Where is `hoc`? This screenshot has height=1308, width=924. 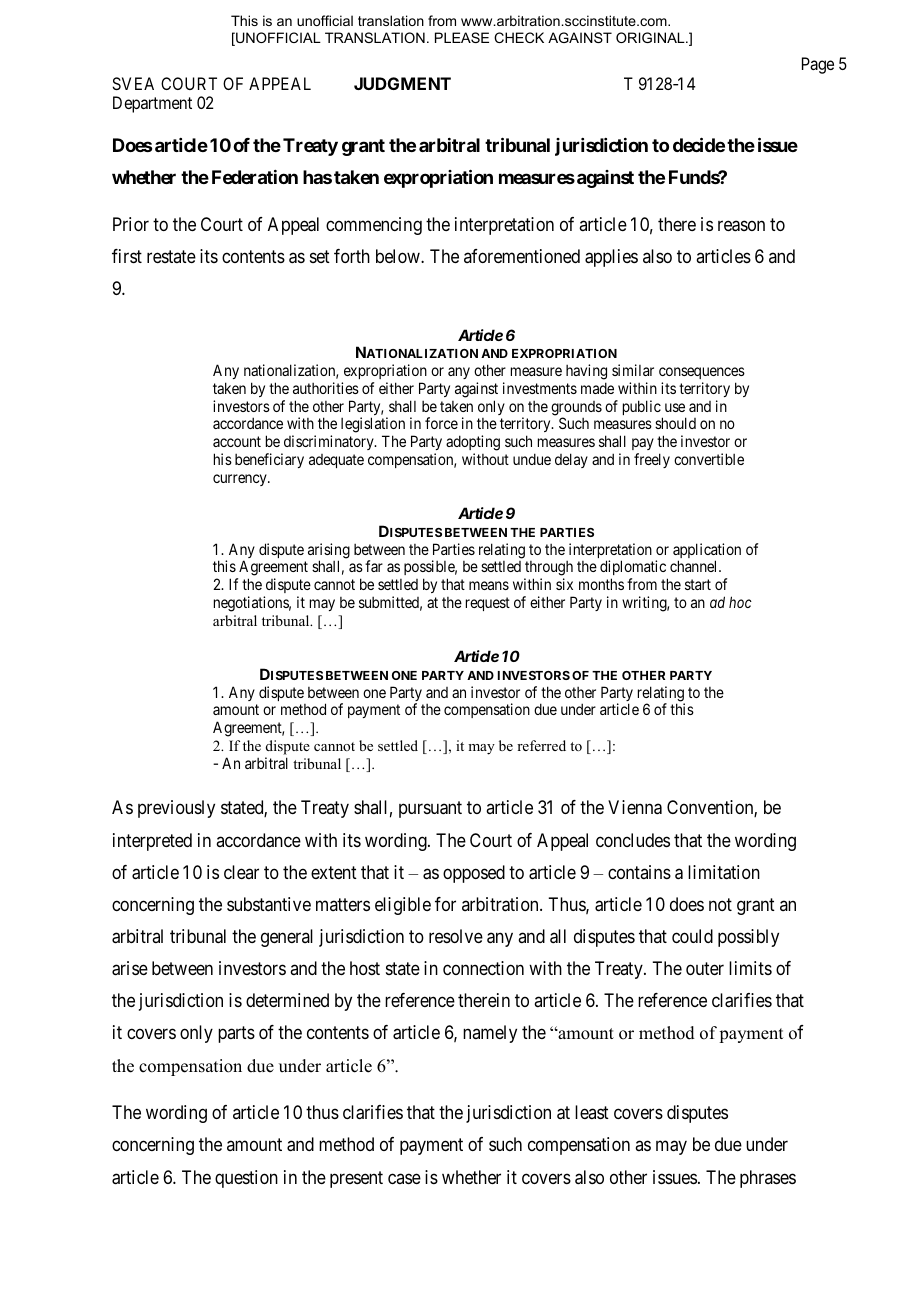 hoc is located at coordinates (740, 602).
